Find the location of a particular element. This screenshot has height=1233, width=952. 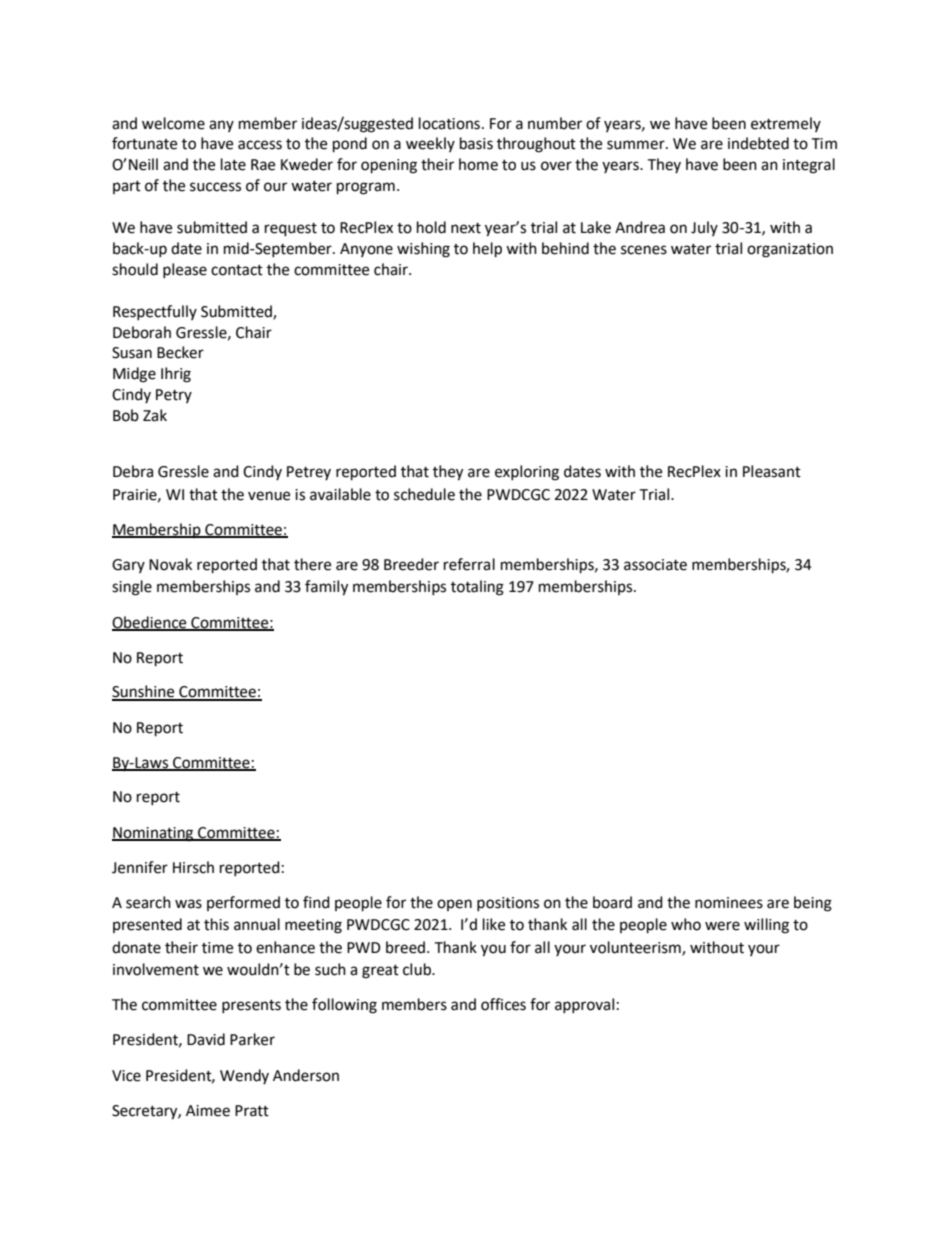

approval is located at coordinates (584, 1005).
